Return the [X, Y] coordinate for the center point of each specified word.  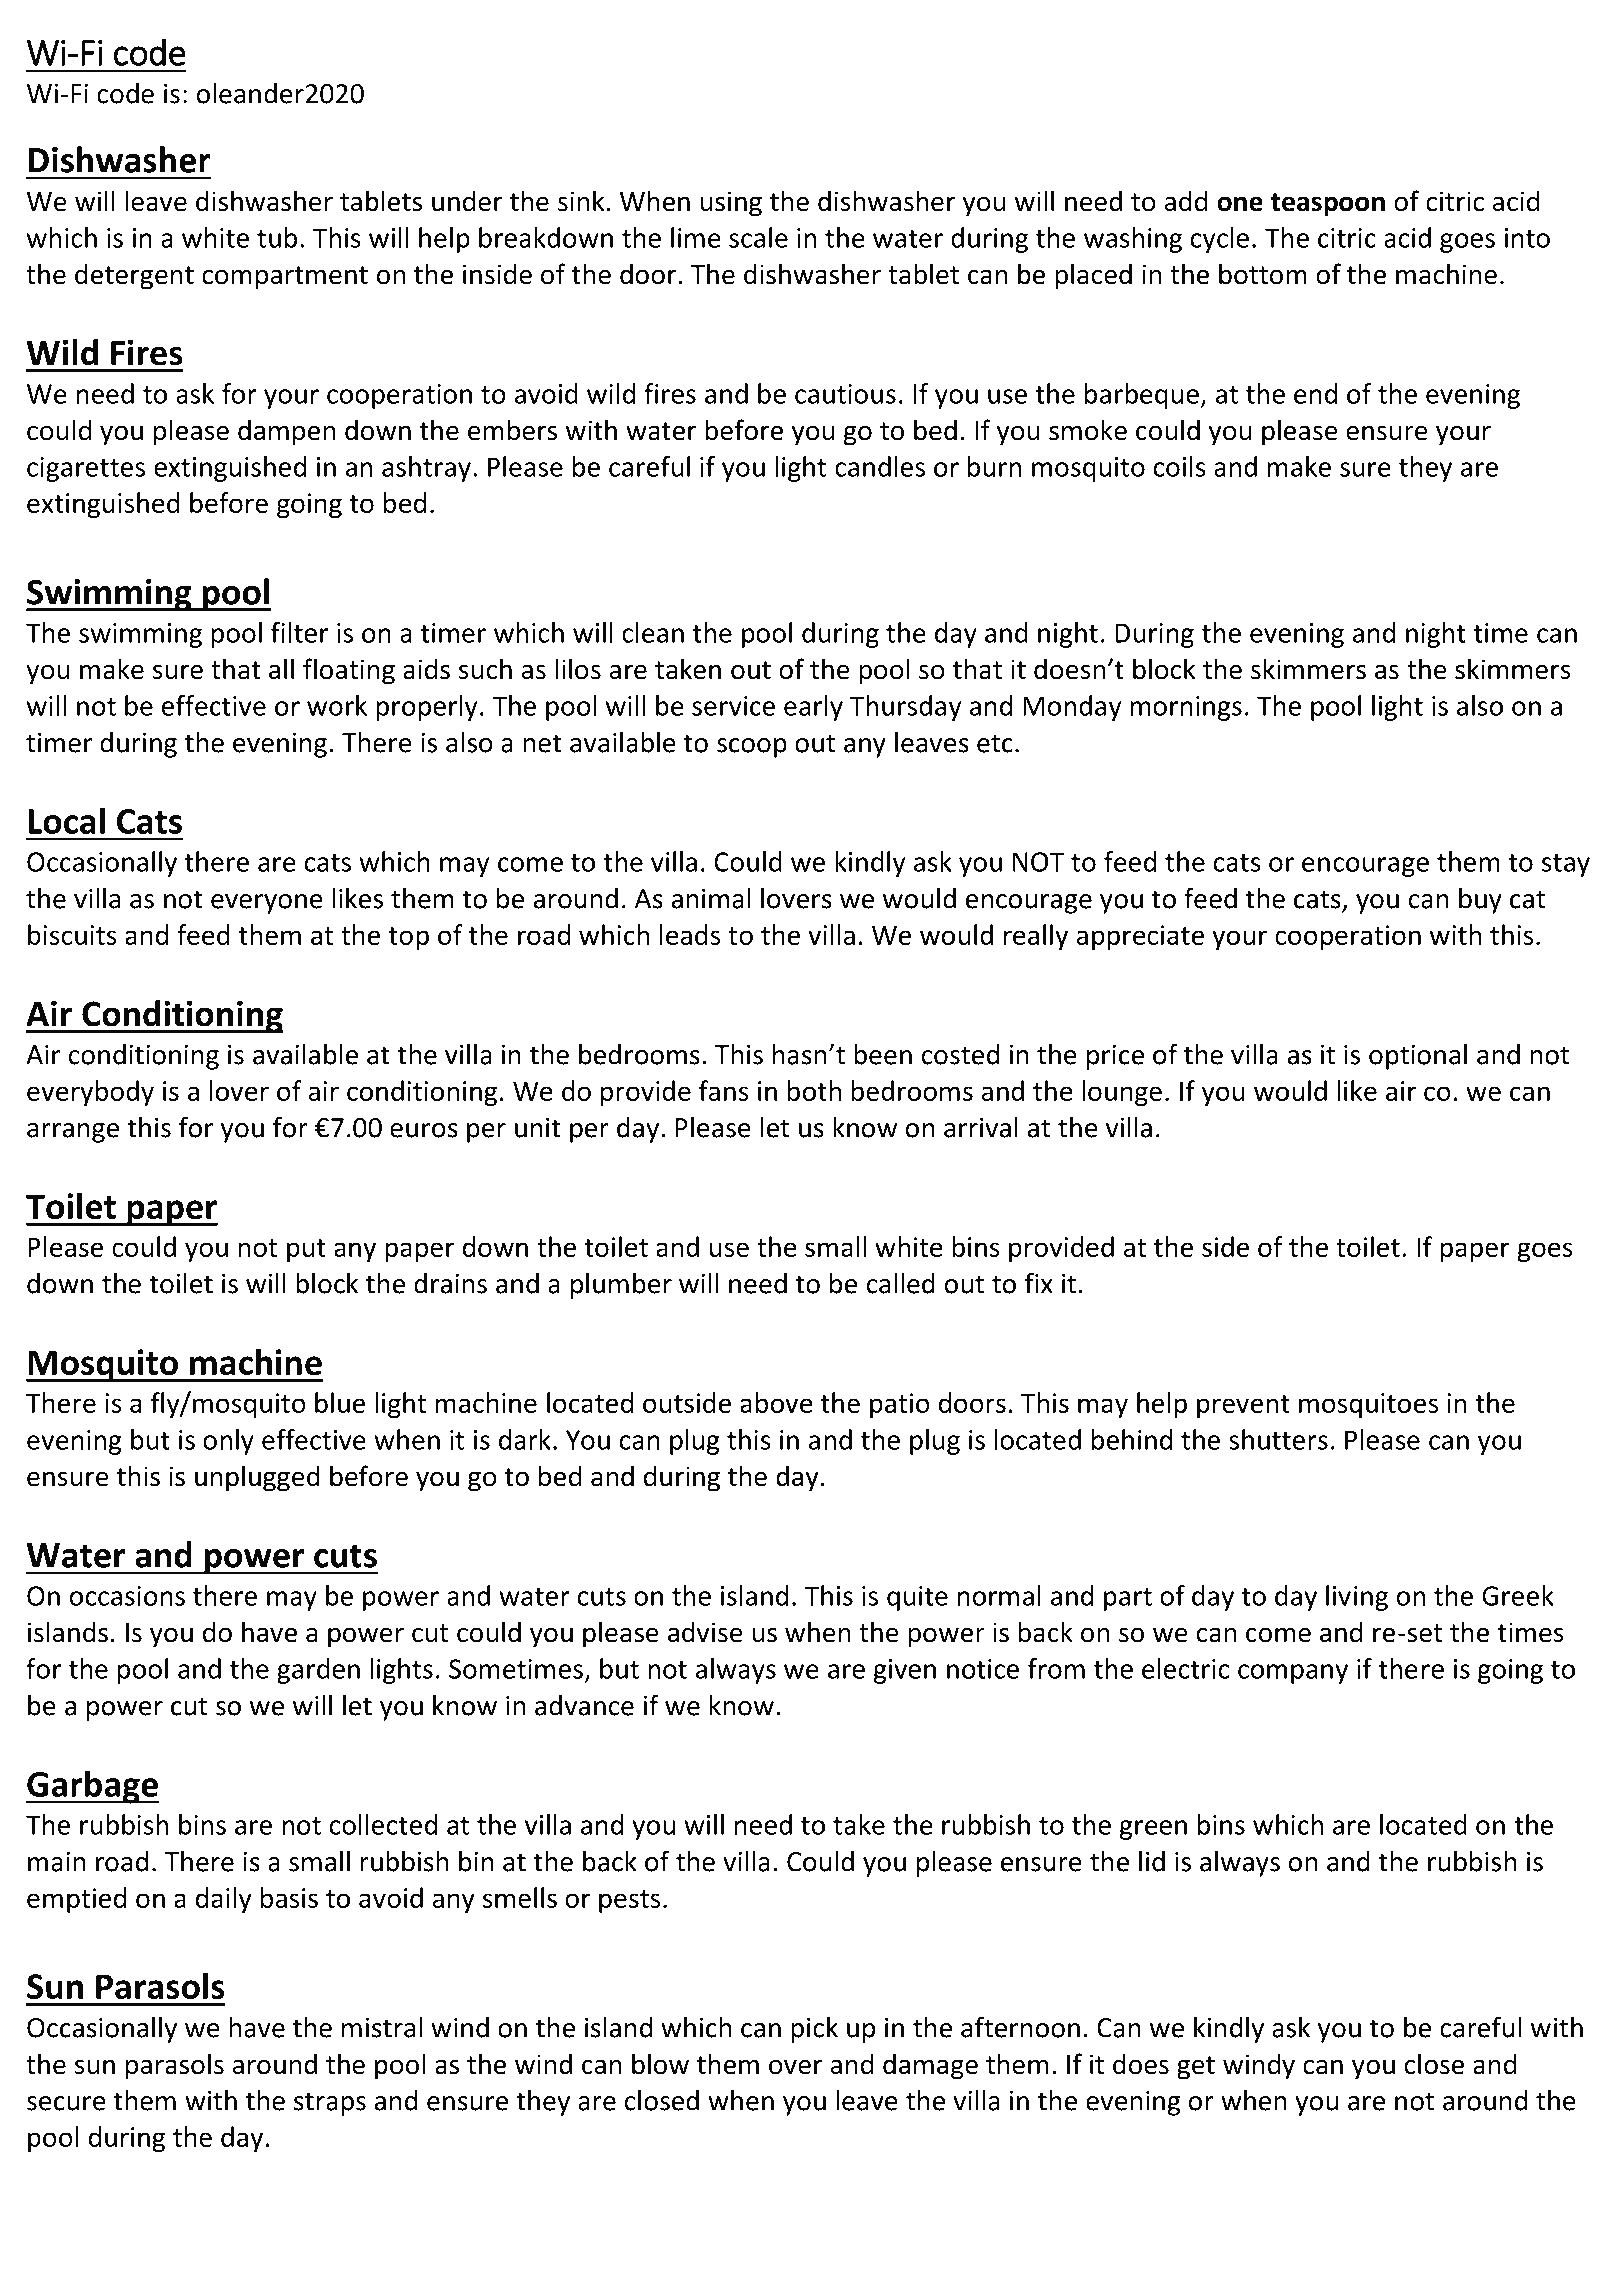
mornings [1186, 708]
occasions [127, 1596]
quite [917, 1598]
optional [1418, 1057]
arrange [73, 1133]
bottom [1263, 274]
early [813, 708]
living [1357, 1598]
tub [277, 237]
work [337, 705]
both [814, 1090]
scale [758, 237]
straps [330, 2104]
